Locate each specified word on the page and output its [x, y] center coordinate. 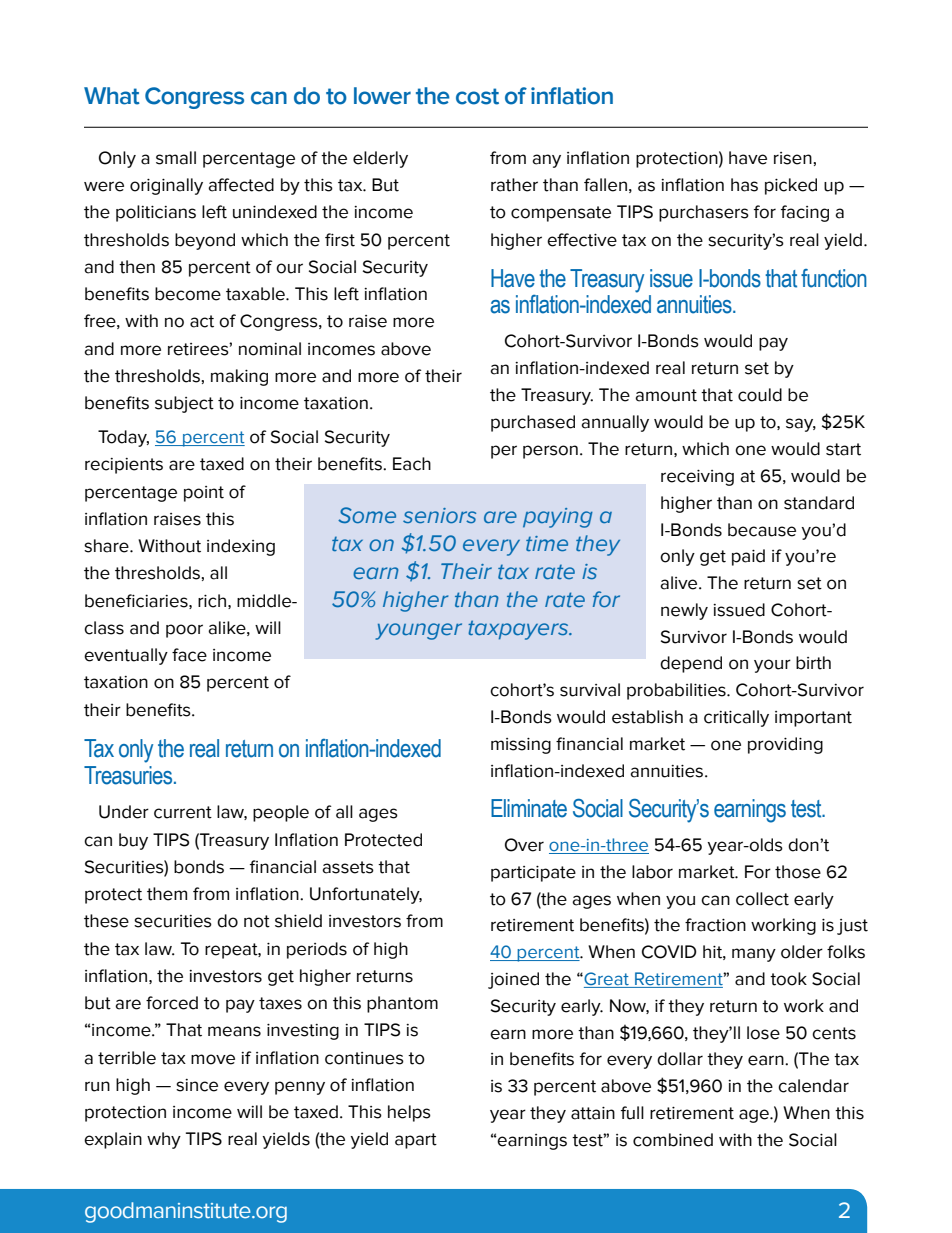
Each [412, 464]
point [204, 494]
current [183, 812]
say [801, 425]
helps [409, 1113]
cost [477, 96]
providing [785, 745]
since [197, 1085]
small [176, 158]
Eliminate [529, 808]
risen [793, 158]
